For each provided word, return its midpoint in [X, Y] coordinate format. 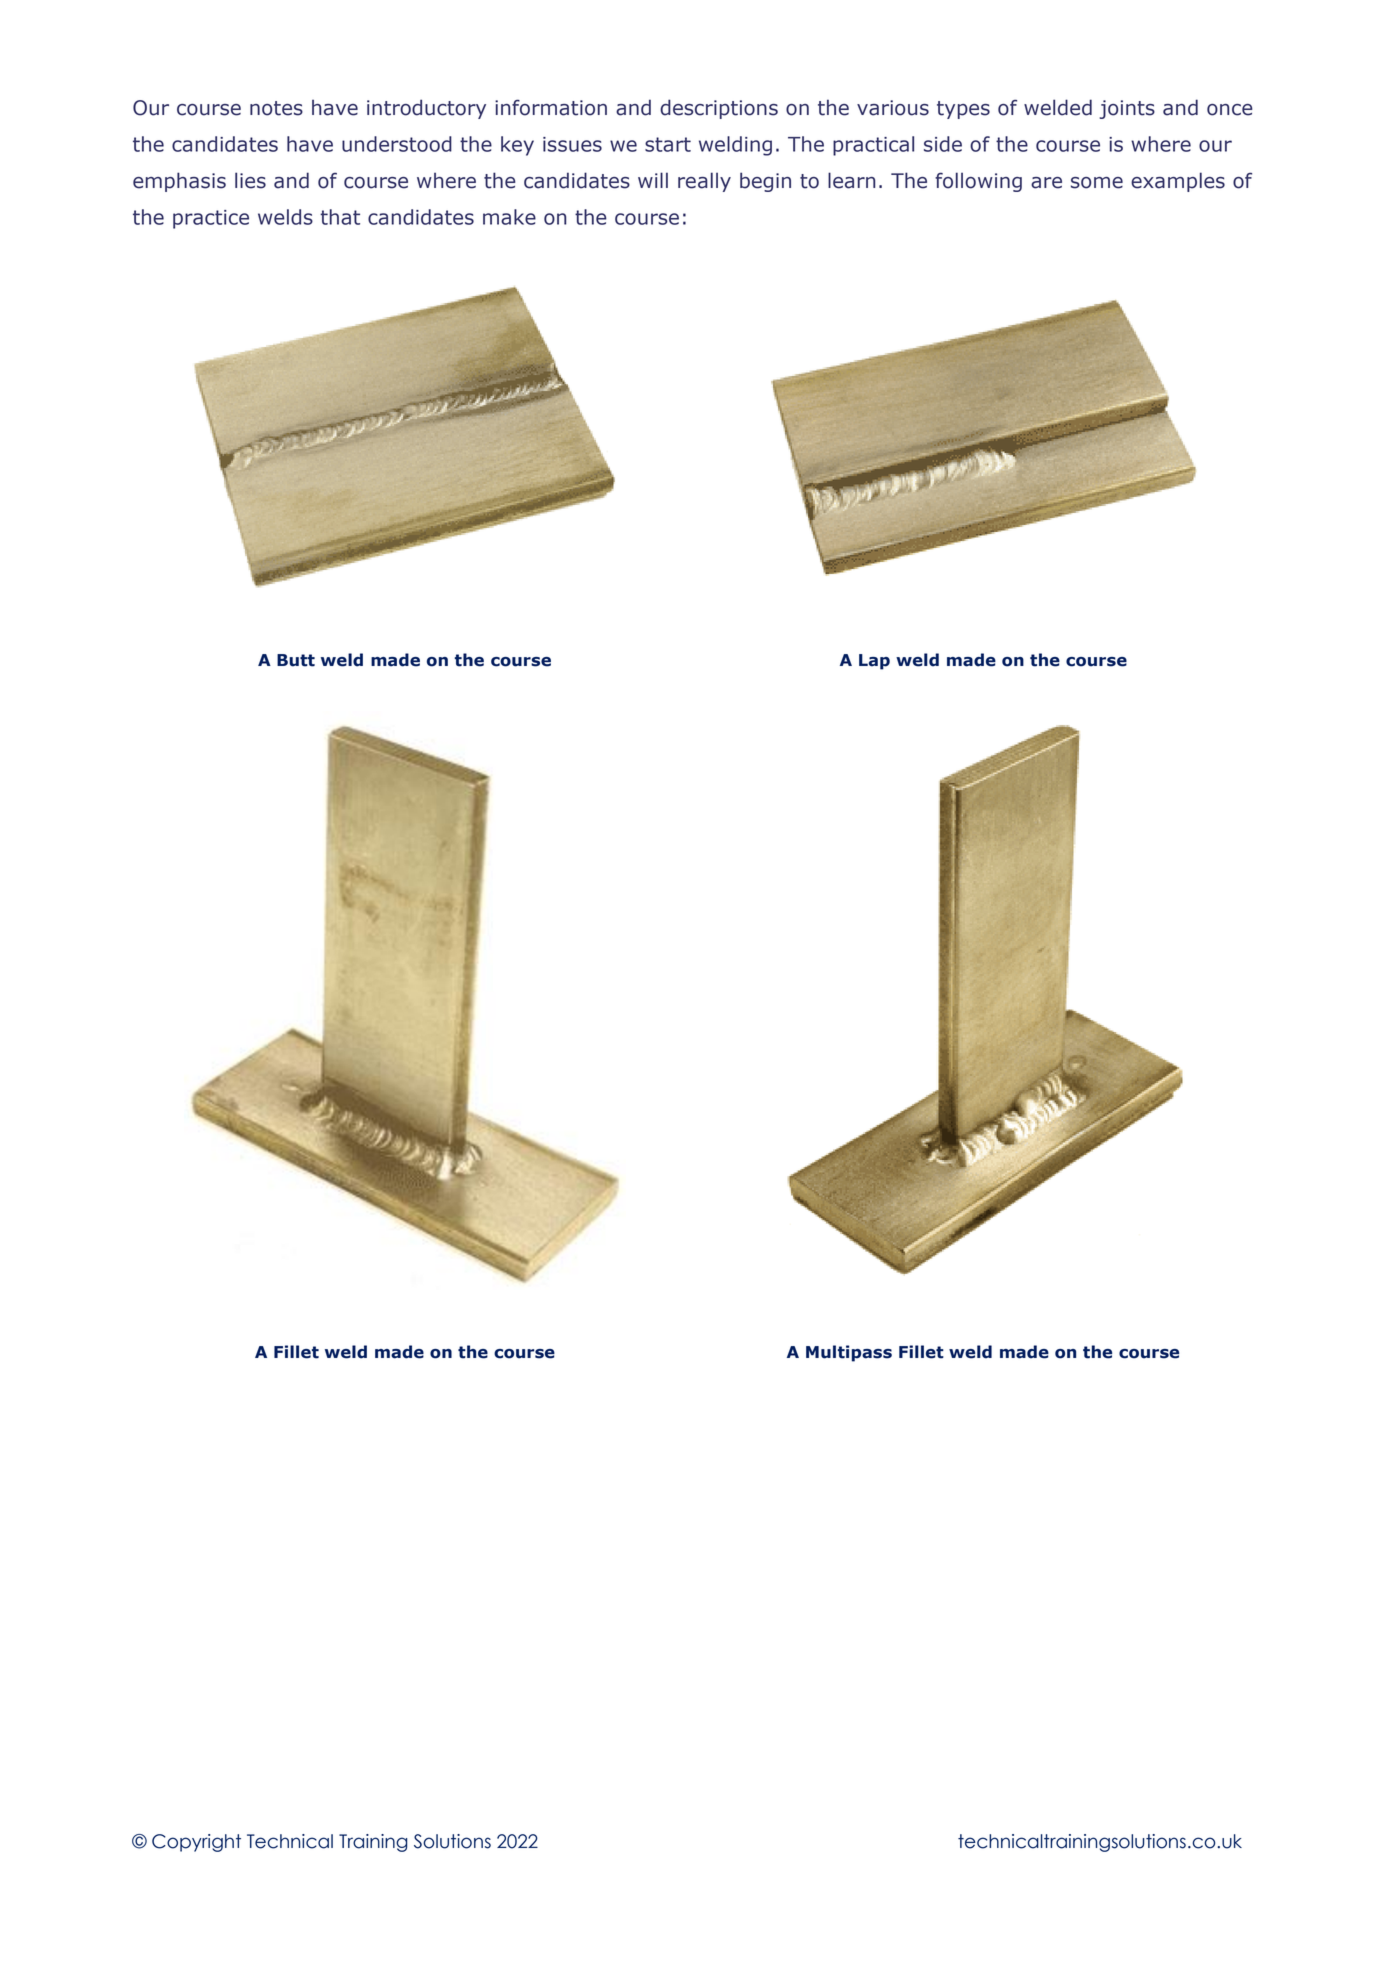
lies [250, 180]
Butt [296, 660]
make [509, 217]
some [1097, 183]
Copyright [196, 1843]
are [1046, 183]
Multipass [849, 1353]
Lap [874, 662]
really [704, 182]
